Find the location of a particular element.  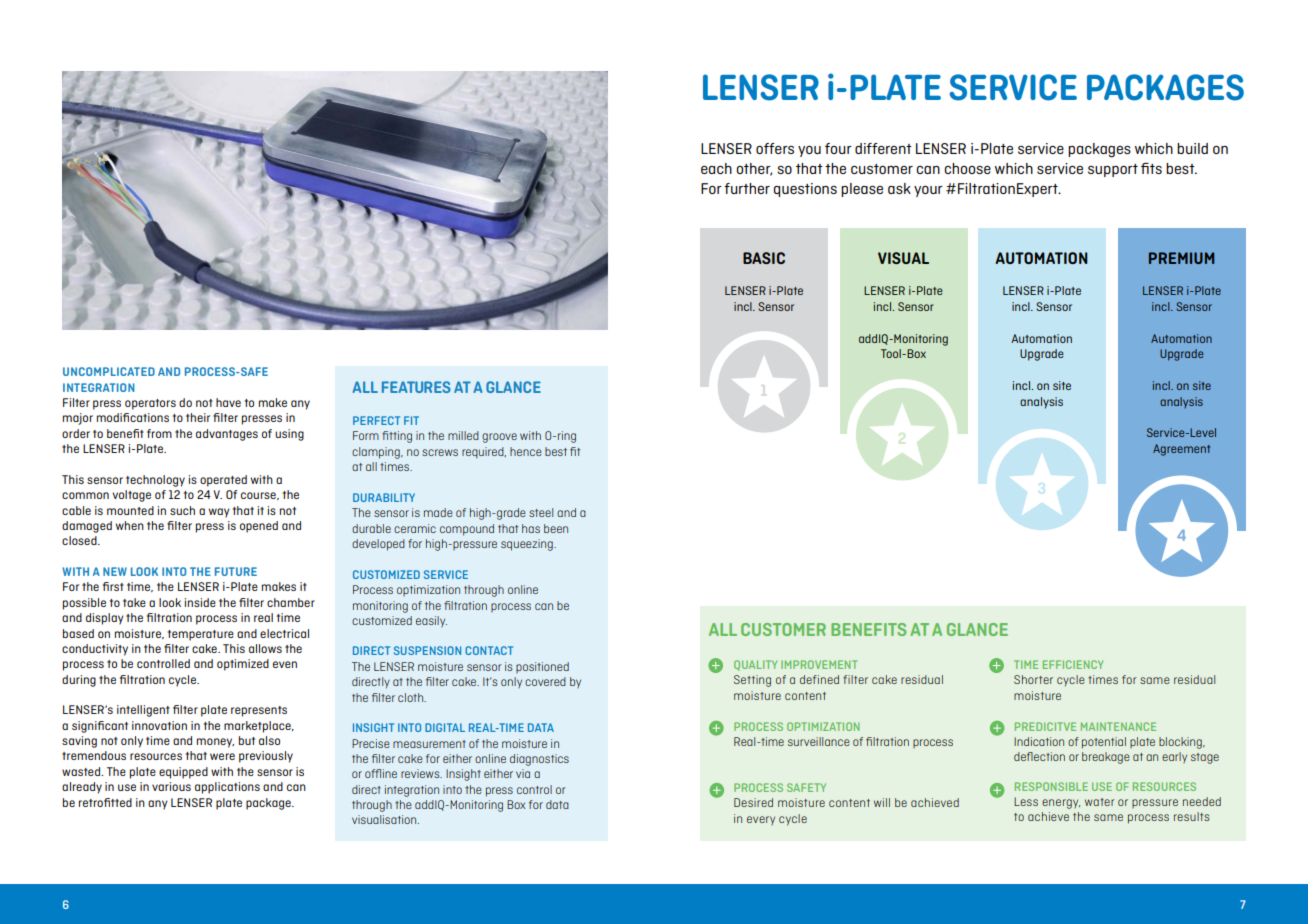

PREMIUM is located at coordinates (1181, 258).
